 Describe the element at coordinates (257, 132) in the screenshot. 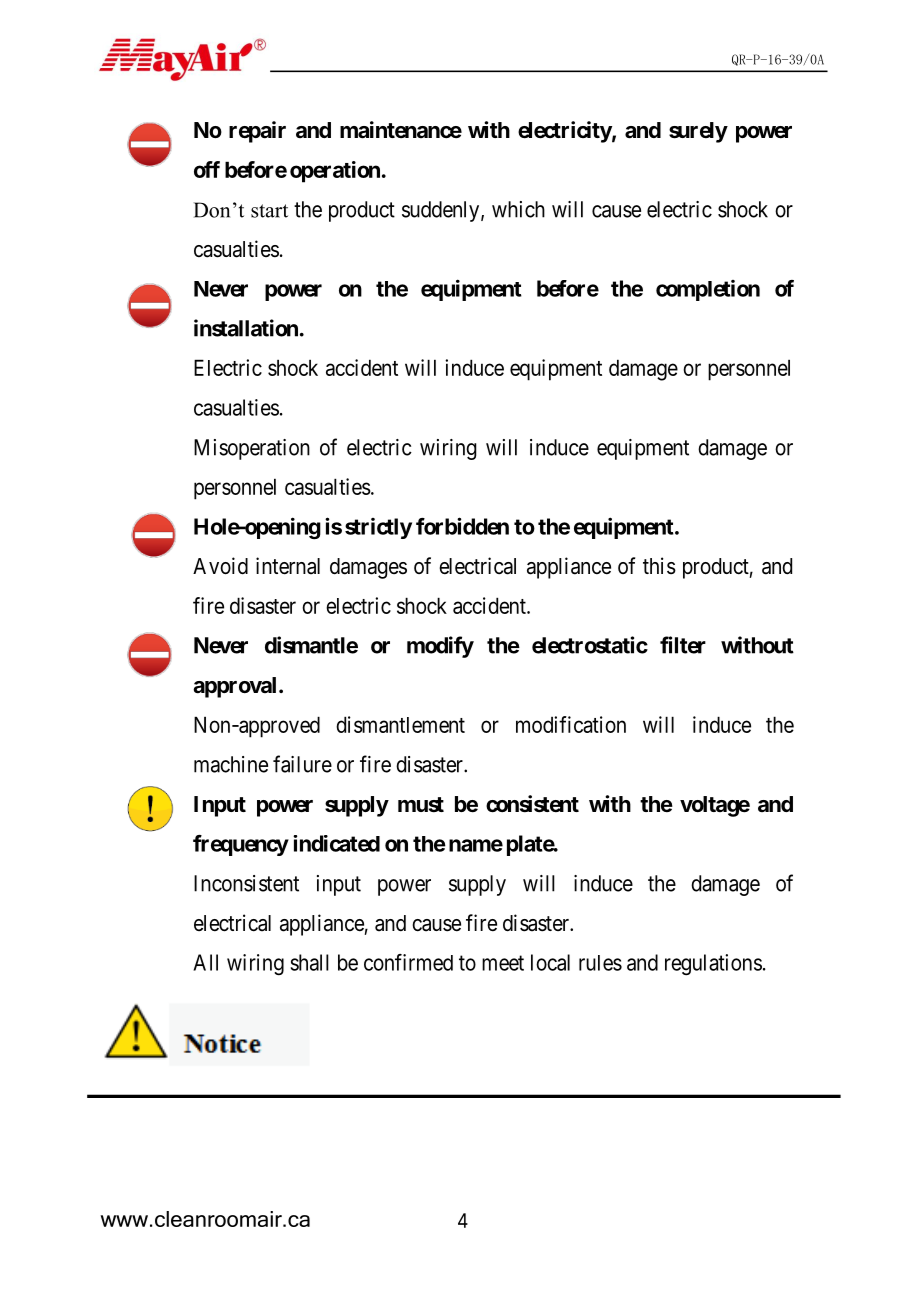

I see `repair` at that location.
